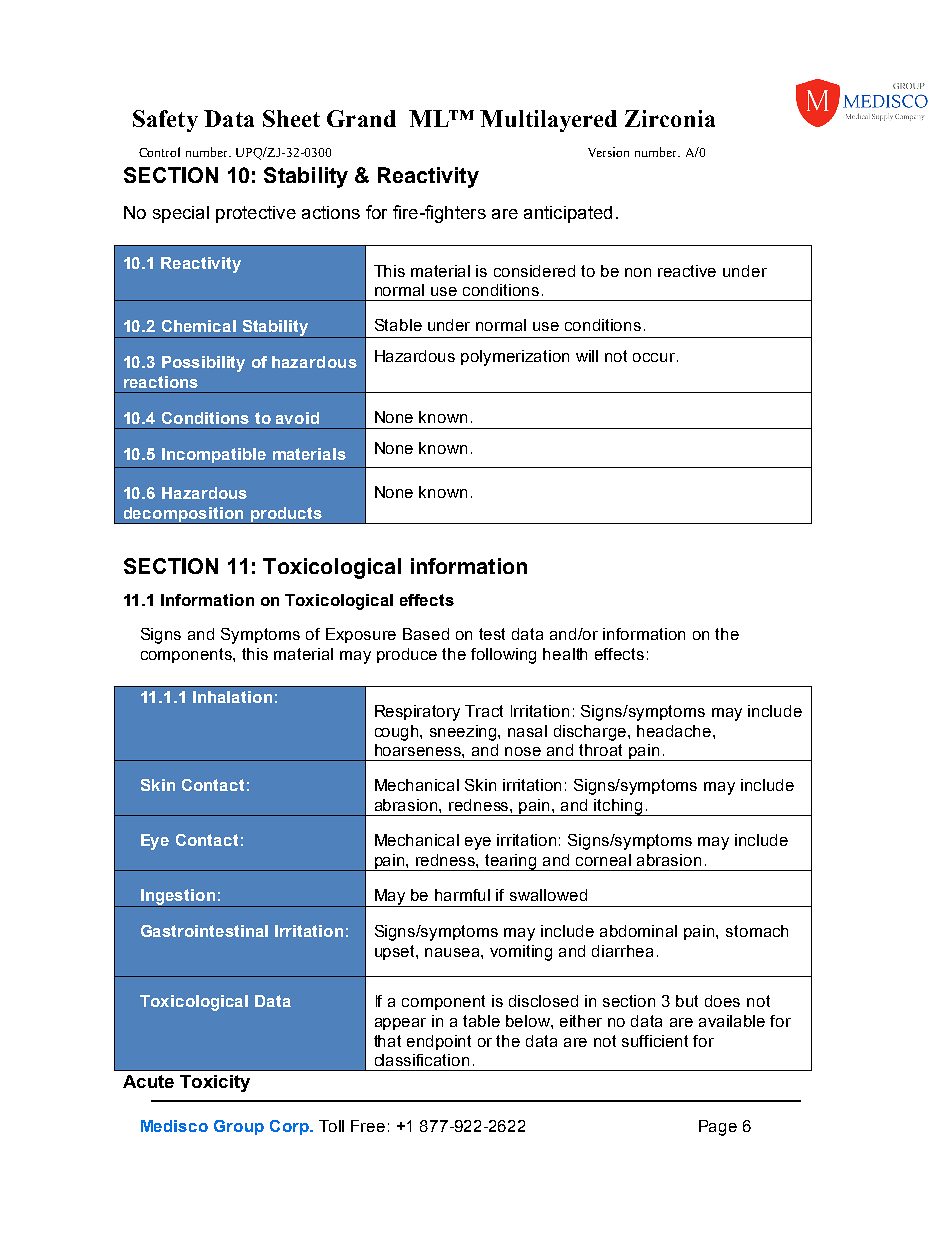 The image size is (952, 1233). I want to click on occur, so click(655, 357).
